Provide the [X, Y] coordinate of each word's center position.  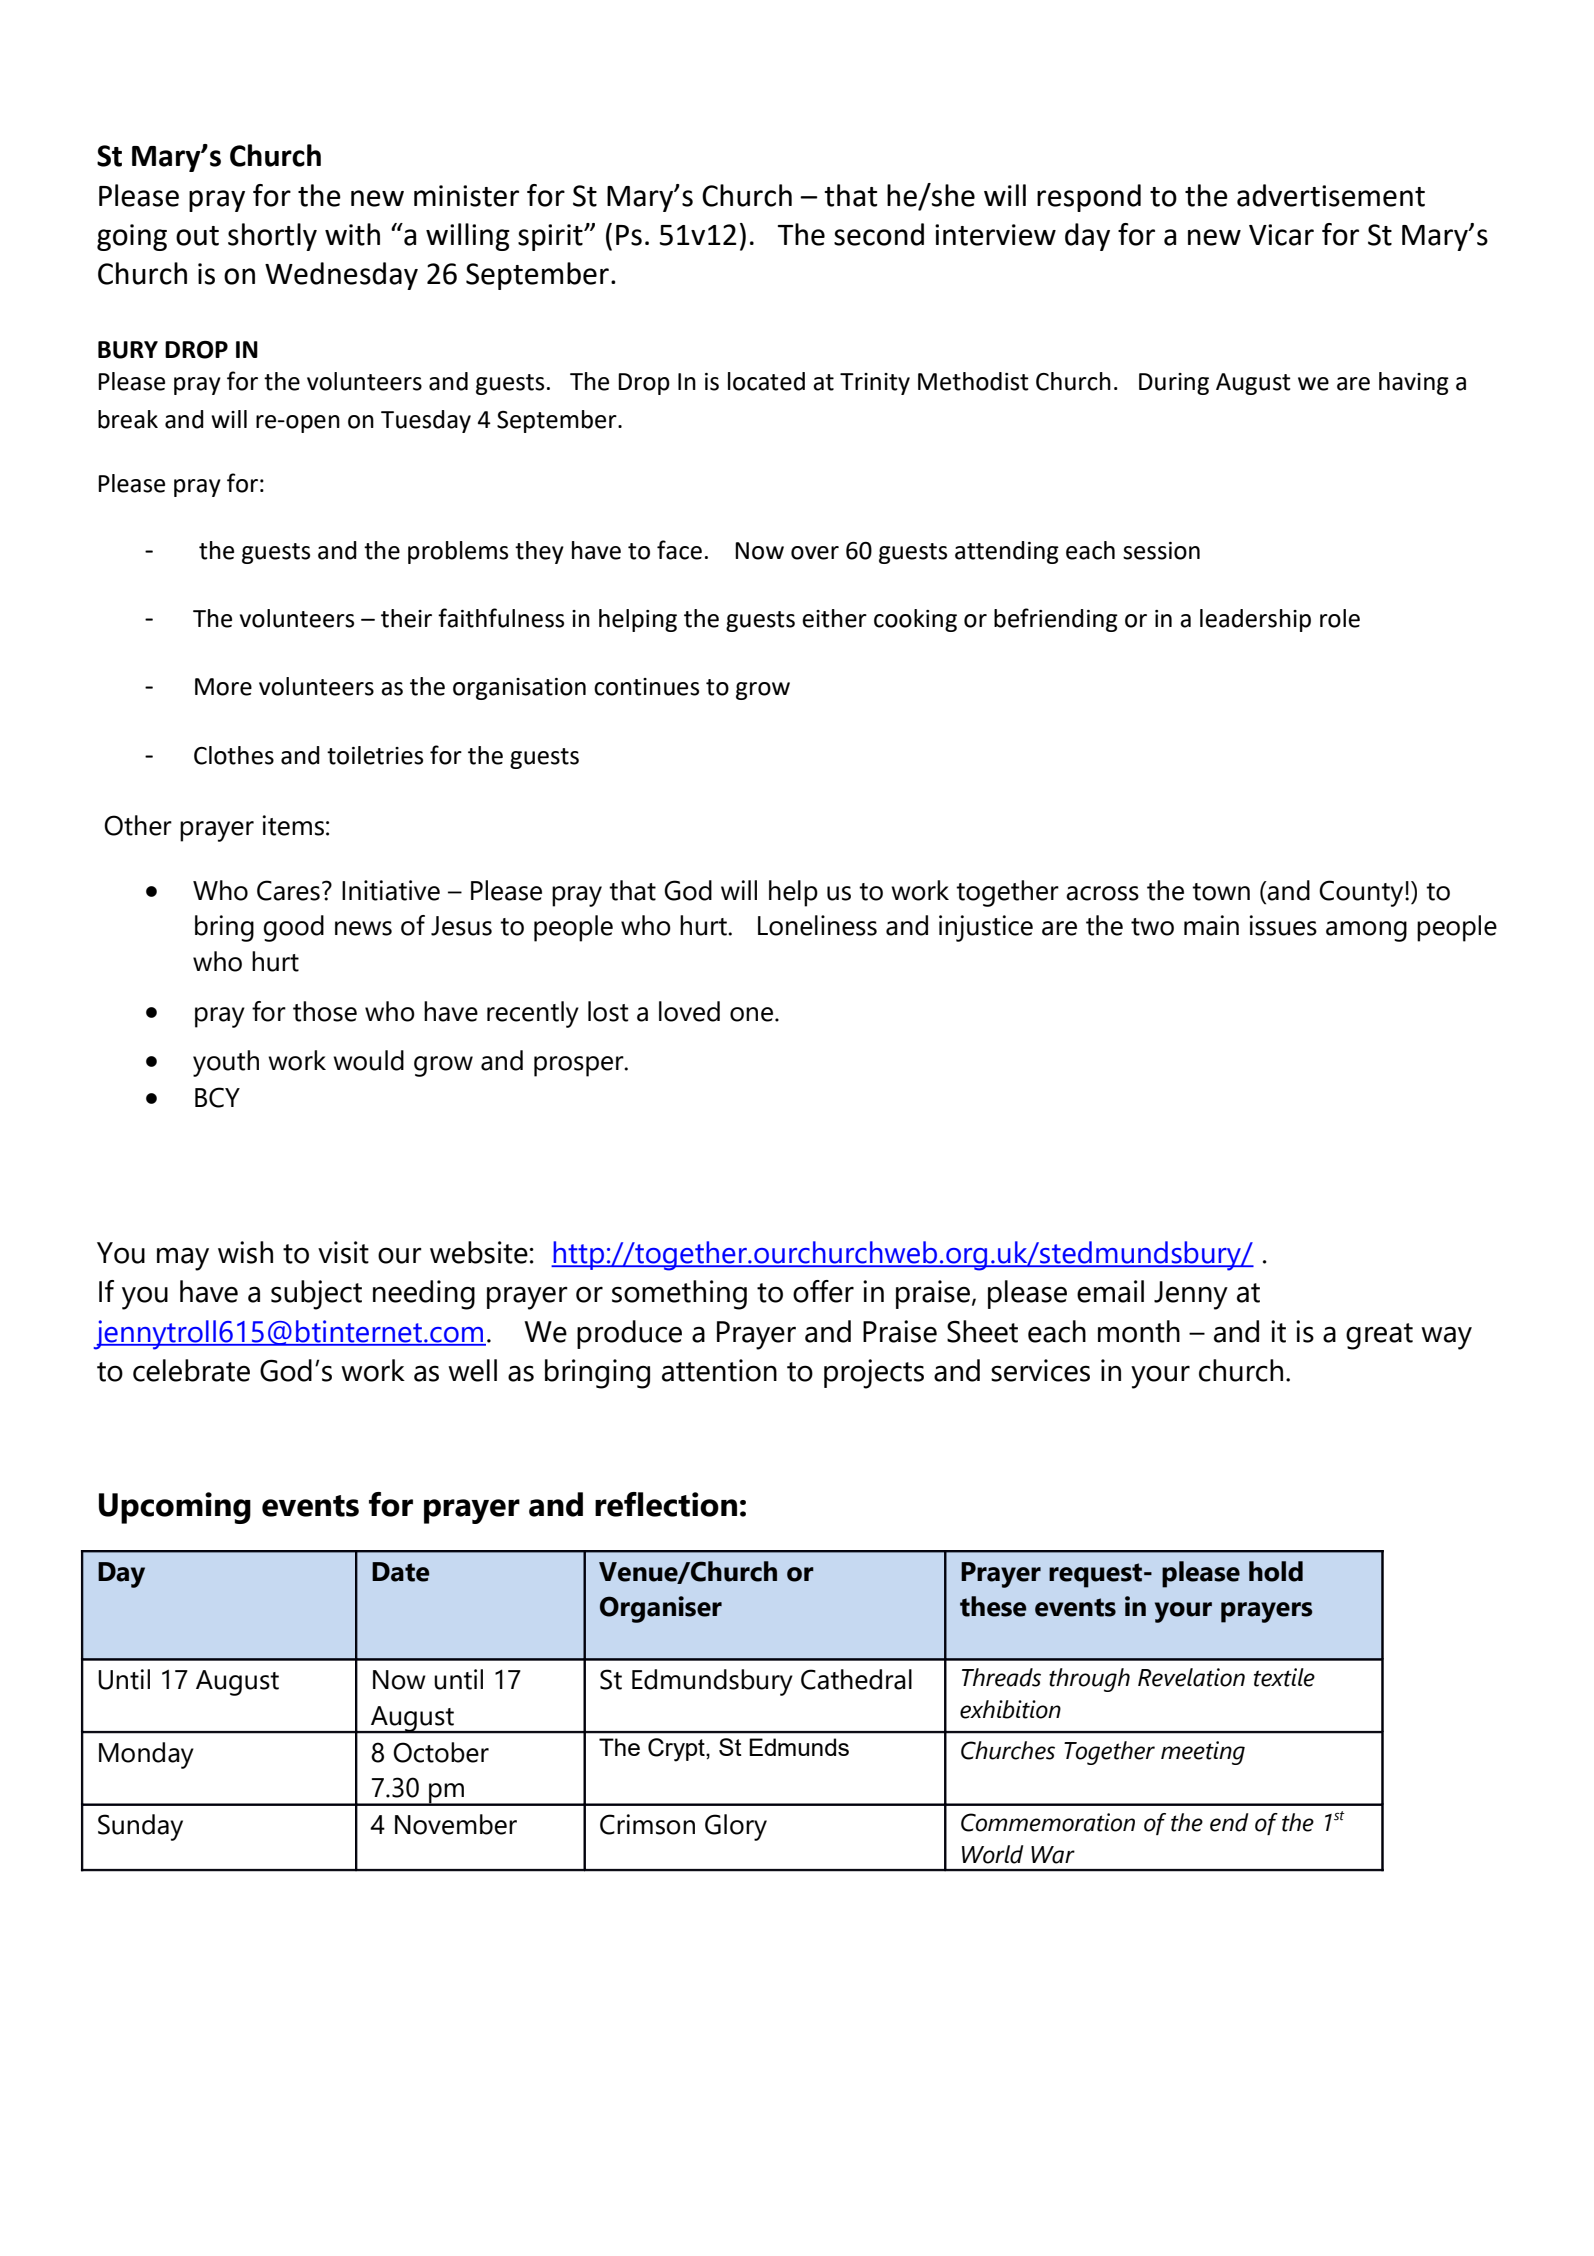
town [1221, 892]
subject [316, 1295]
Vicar [1281, 235]
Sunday [140, 1827]
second [879, 234]
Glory [736, 1827]
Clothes [234, 755]
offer [823, 1291]
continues [646, 687]
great [1379, 1336]
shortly [272, 237]
